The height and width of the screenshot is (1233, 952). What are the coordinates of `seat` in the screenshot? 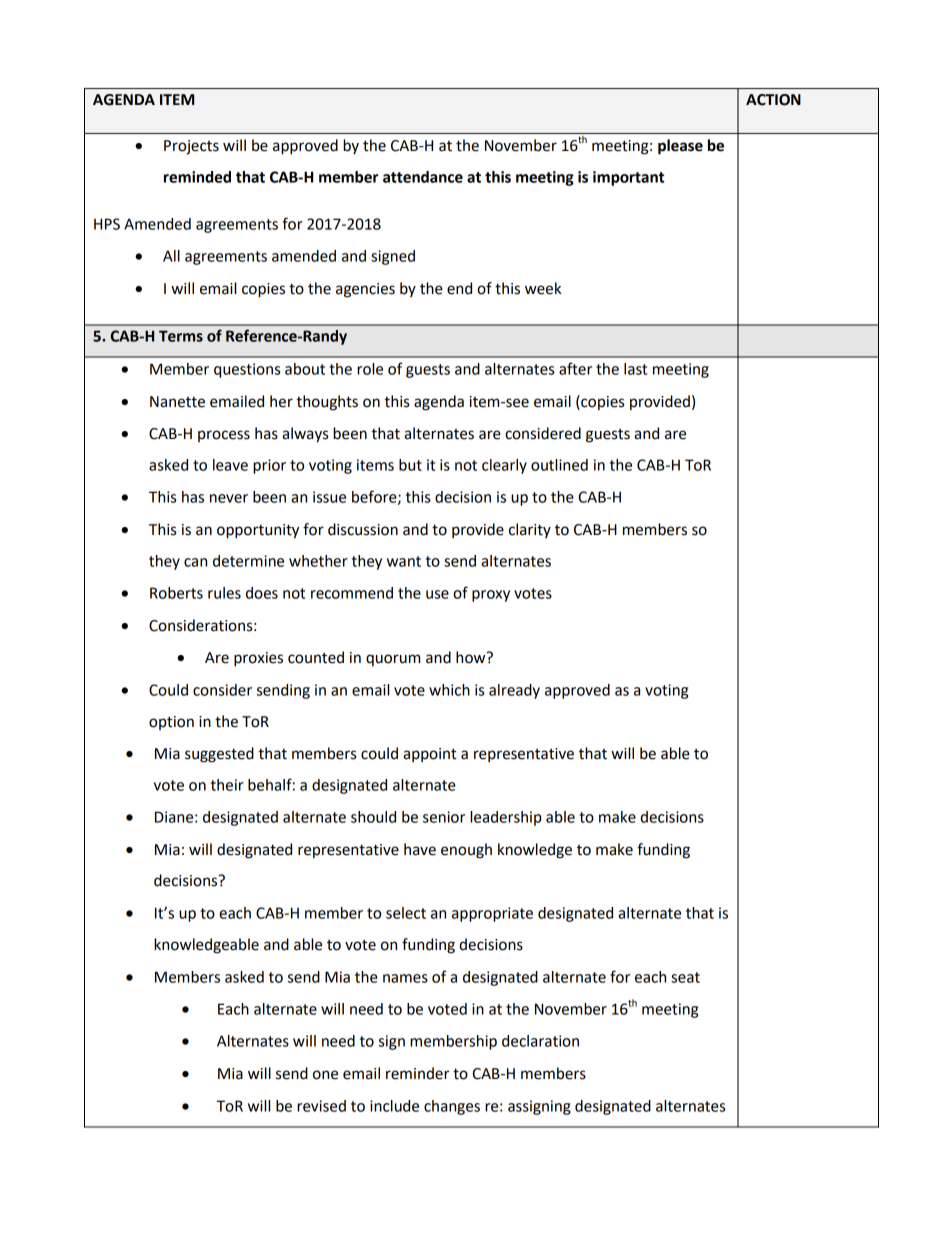 It's located at (685, 977).
